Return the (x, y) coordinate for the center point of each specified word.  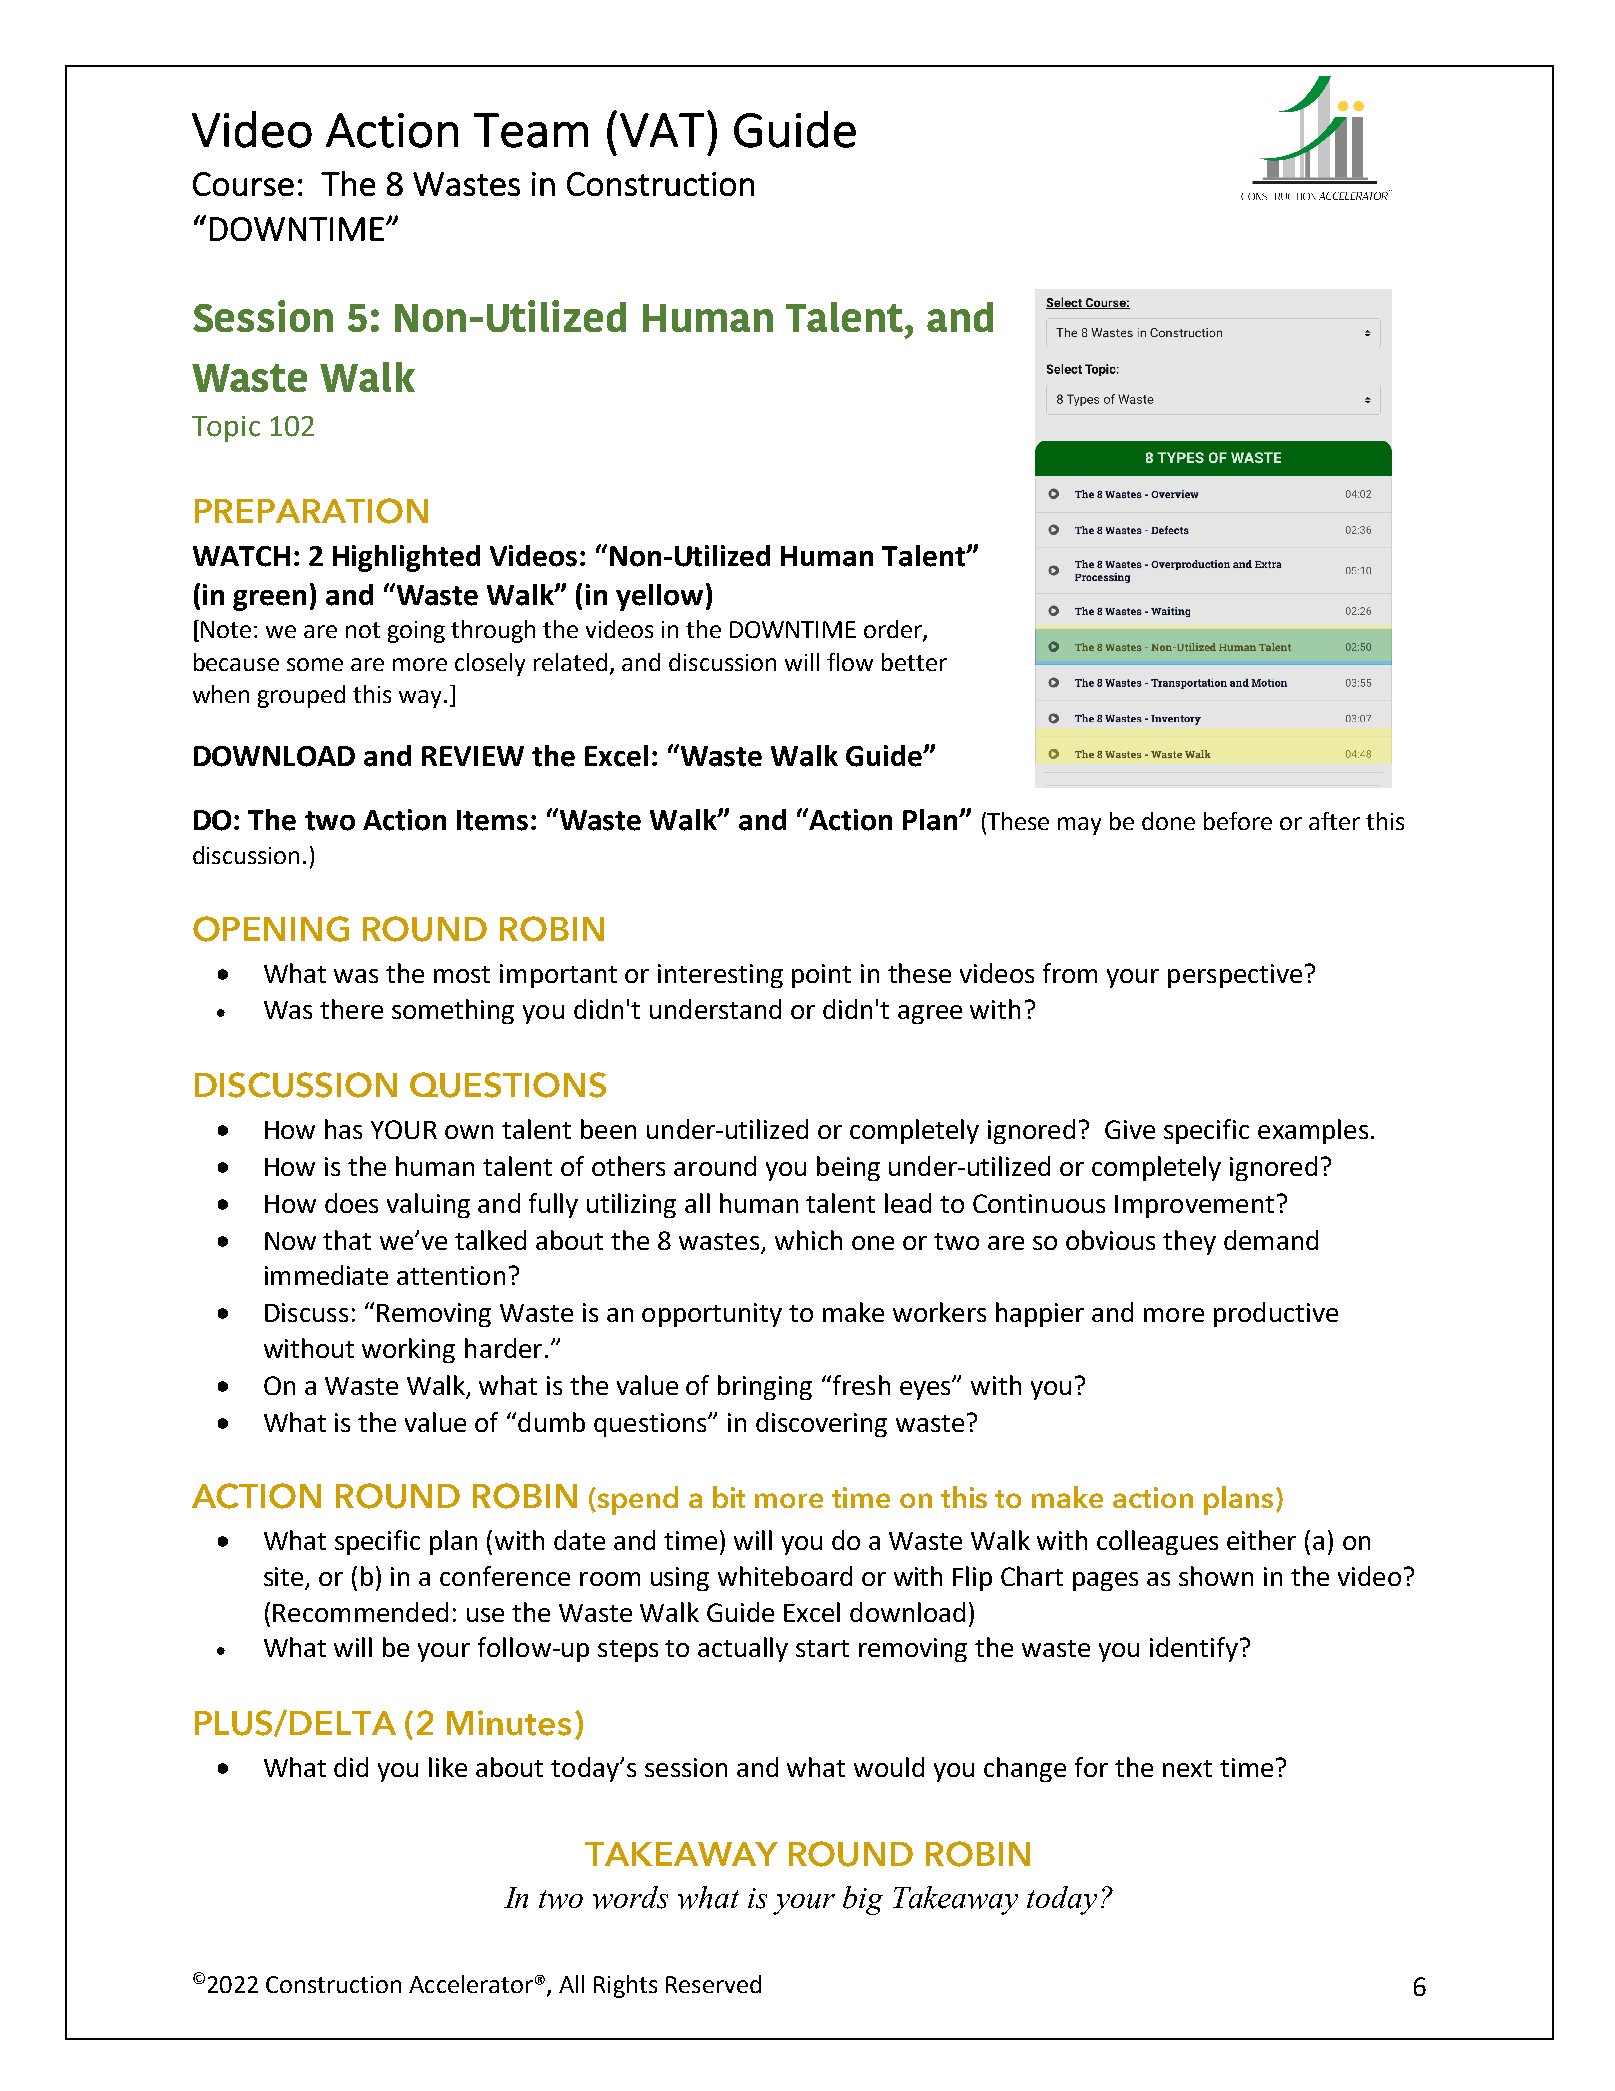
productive (1276, 1314)
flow (850, 662)
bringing (765, 1387)
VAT (662, 130)
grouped (301, 696)
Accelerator (471, 1984)
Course (243, 184)
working (408, 1350)
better (914, 662)
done (1168, 821)
